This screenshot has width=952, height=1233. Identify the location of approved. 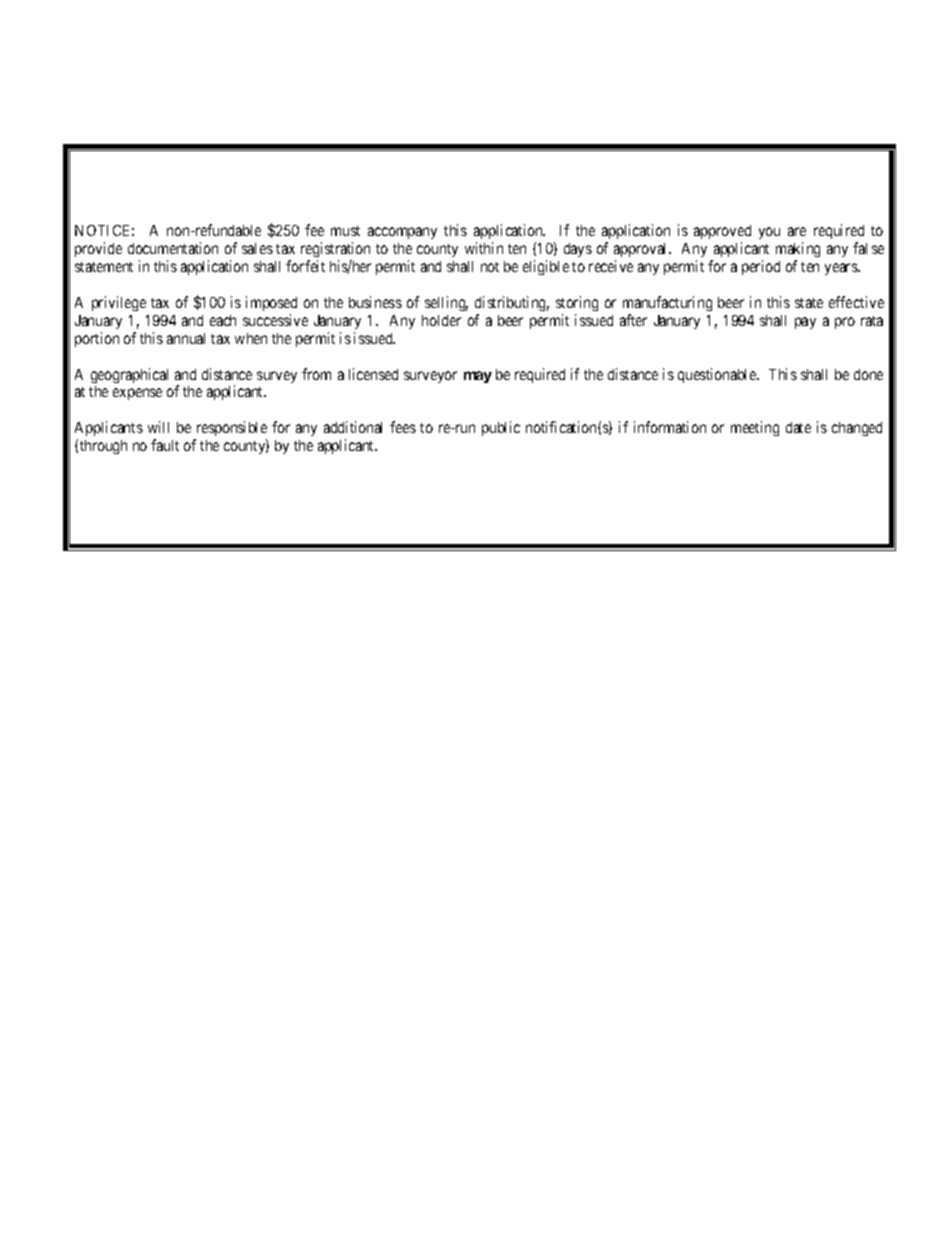
(722, 234).
